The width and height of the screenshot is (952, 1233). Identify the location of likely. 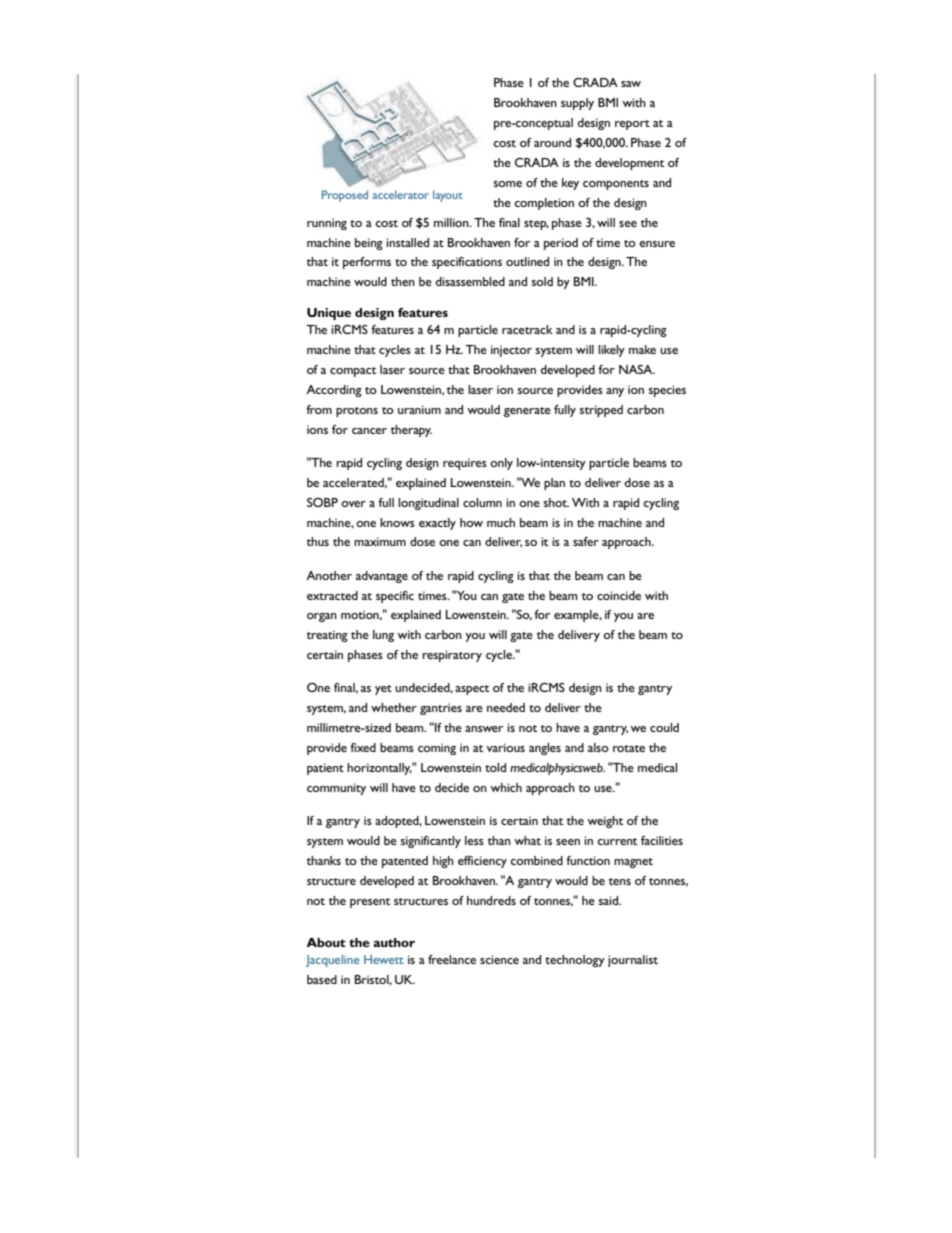
(611, 351).
